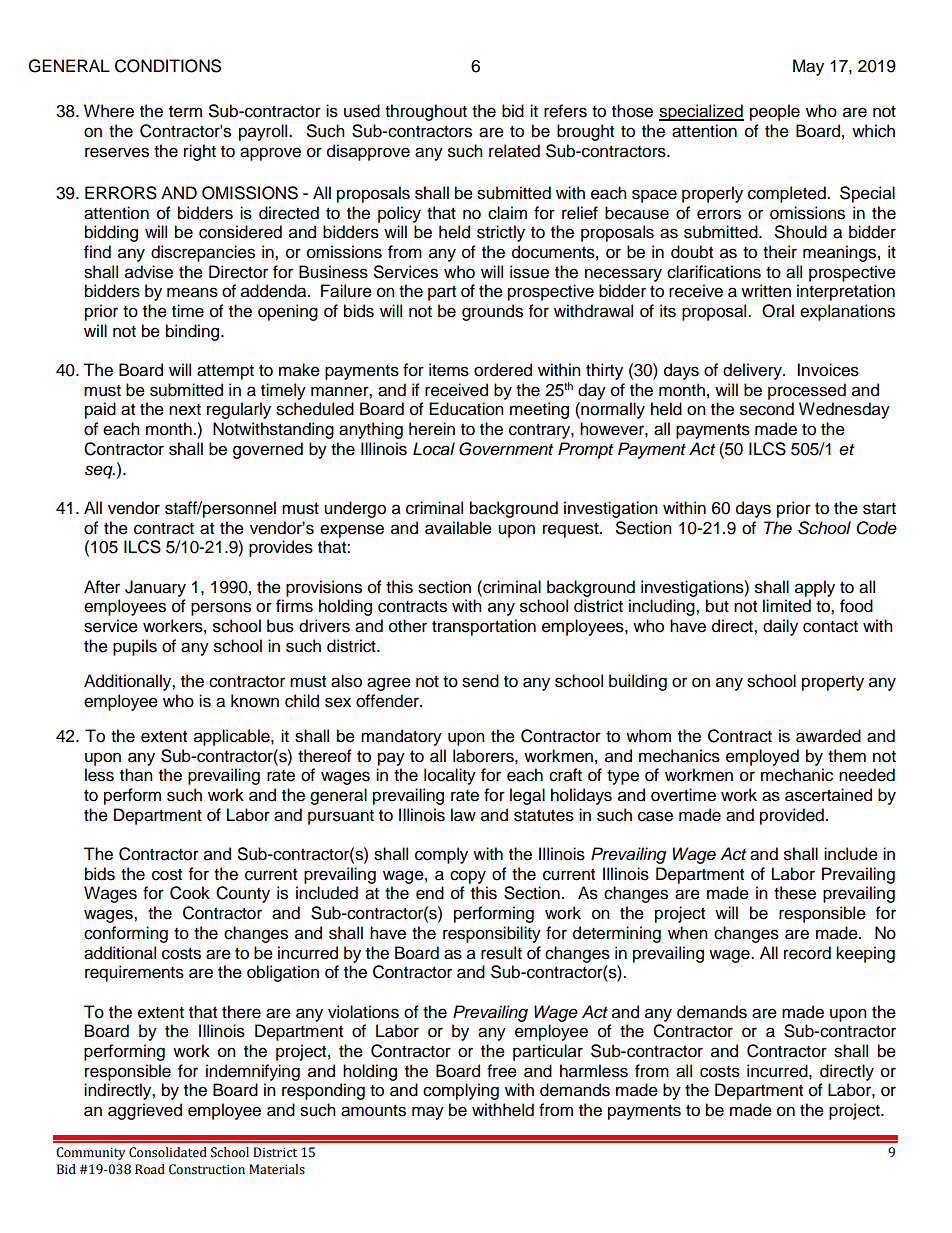  What do you see at coordinates (775, 112) in the document?
I see `people` at bounding box center [775, 112].
